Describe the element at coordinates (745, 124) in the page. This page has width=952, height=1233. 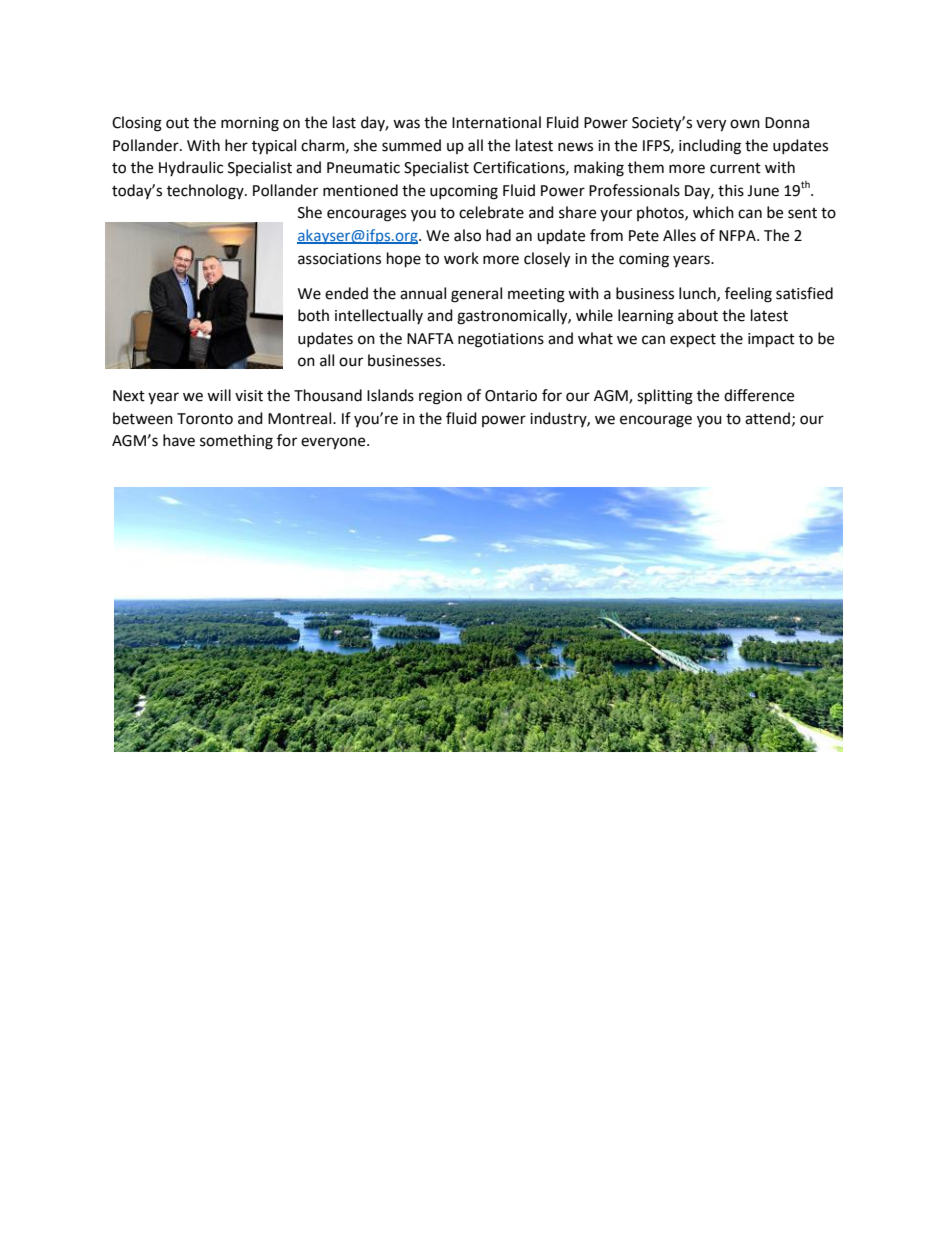
I see `own` at that location.
